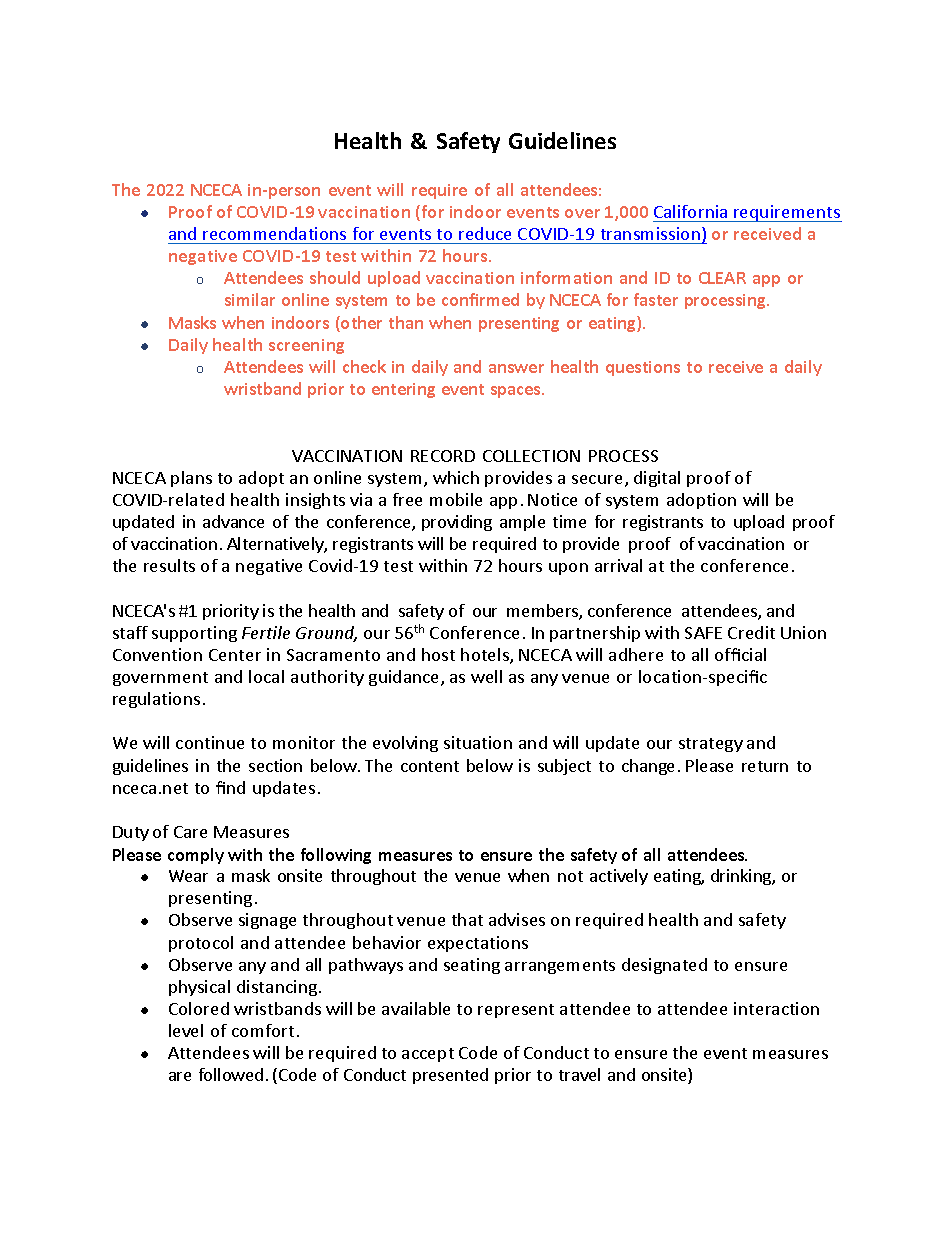 This screenshot has width=952, height=1233. I want to click on reduce, so click(485, 233).
